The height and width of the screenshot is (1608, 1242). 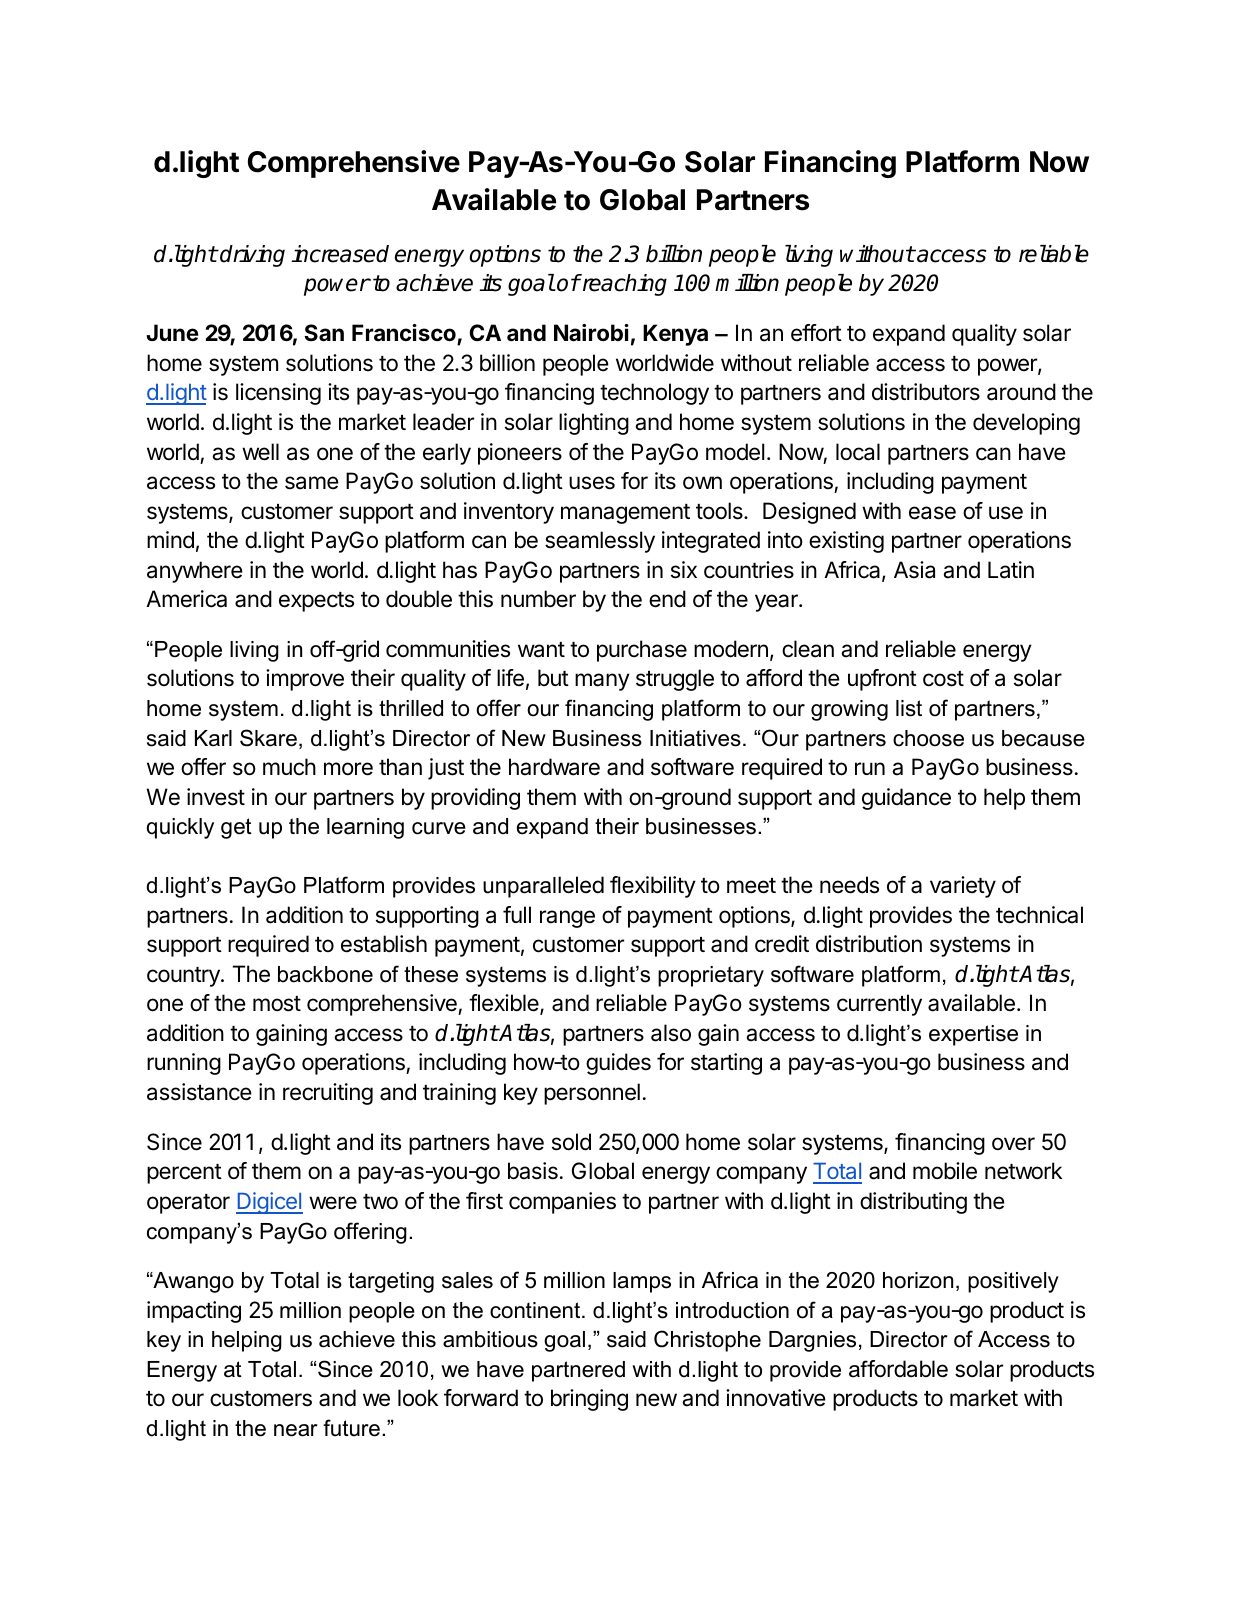 What do you see at coordinates (963, 887) in the screenshot?
I see `variety` at bounding box center [963, 887].
